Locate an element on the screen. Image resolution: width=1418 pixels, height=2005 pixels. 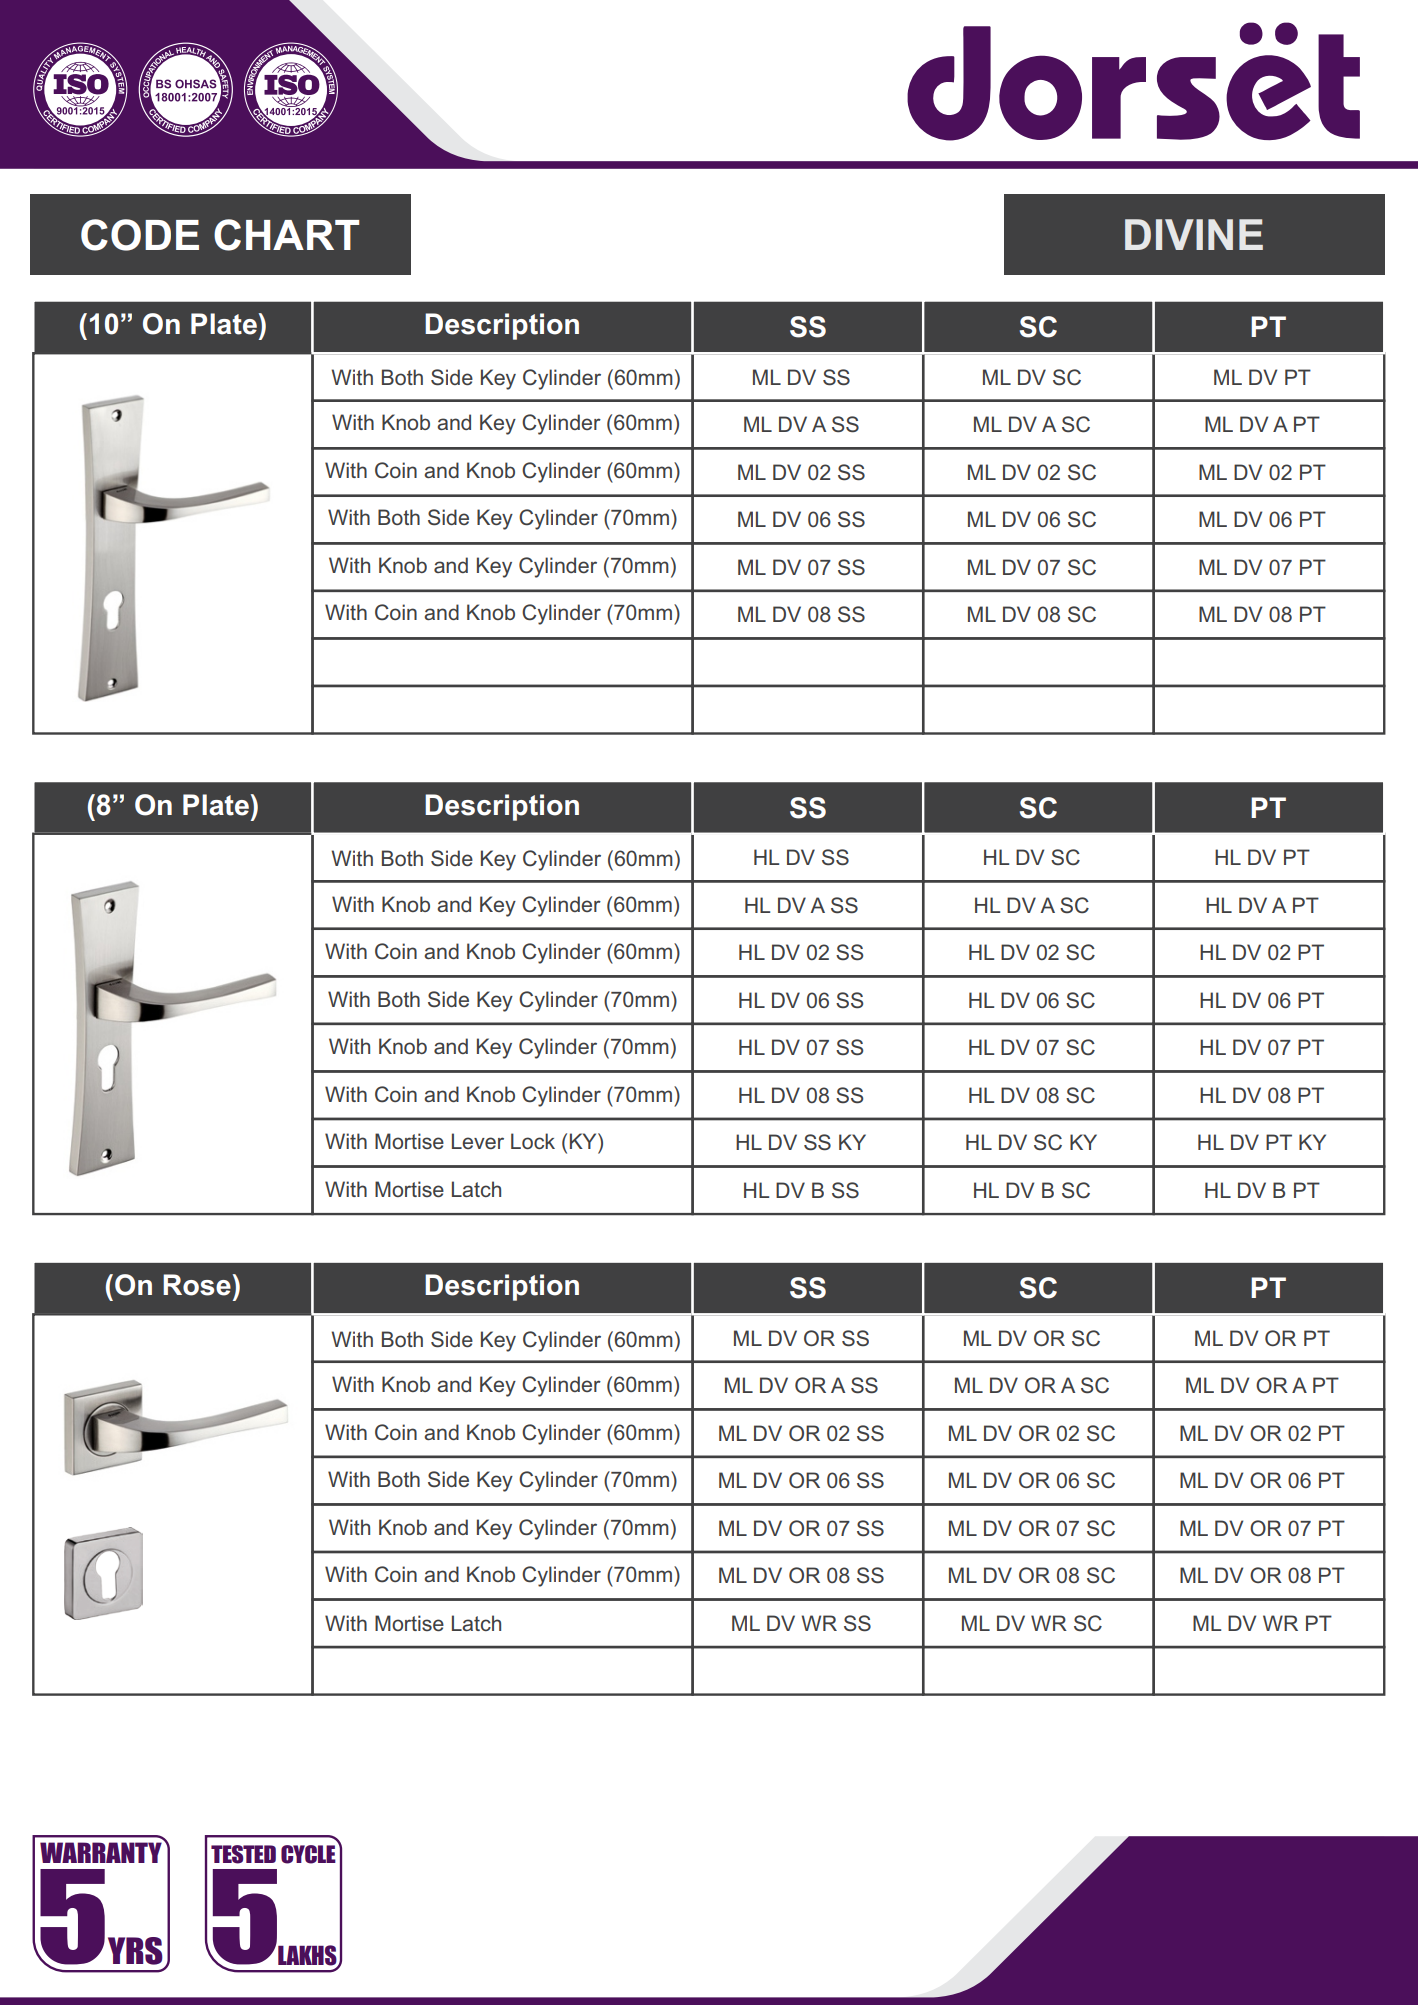
Rose is located at coordinates (197, 1285).
